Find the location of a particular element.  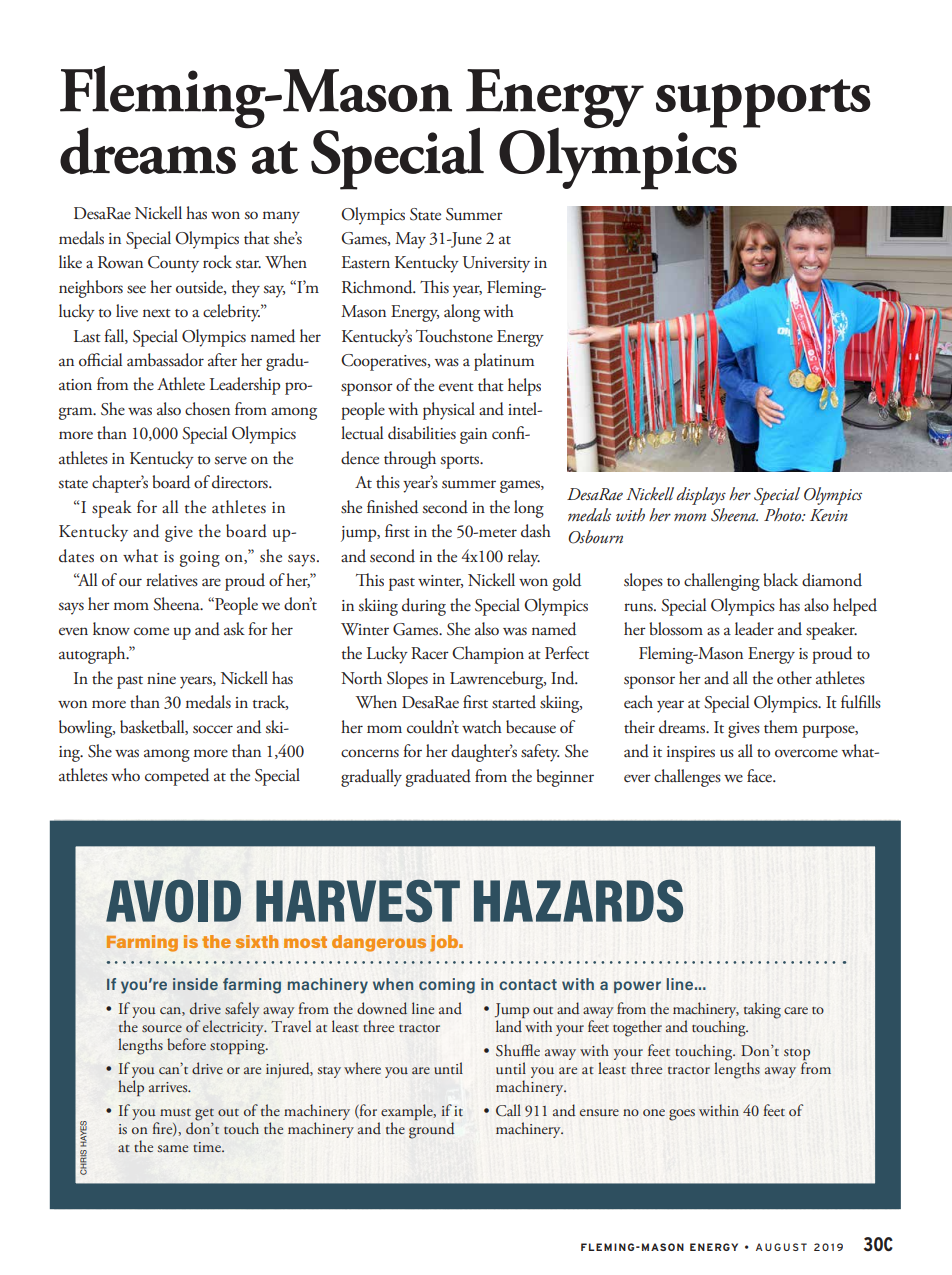

ambassador is located at coordinates (165, 360).
